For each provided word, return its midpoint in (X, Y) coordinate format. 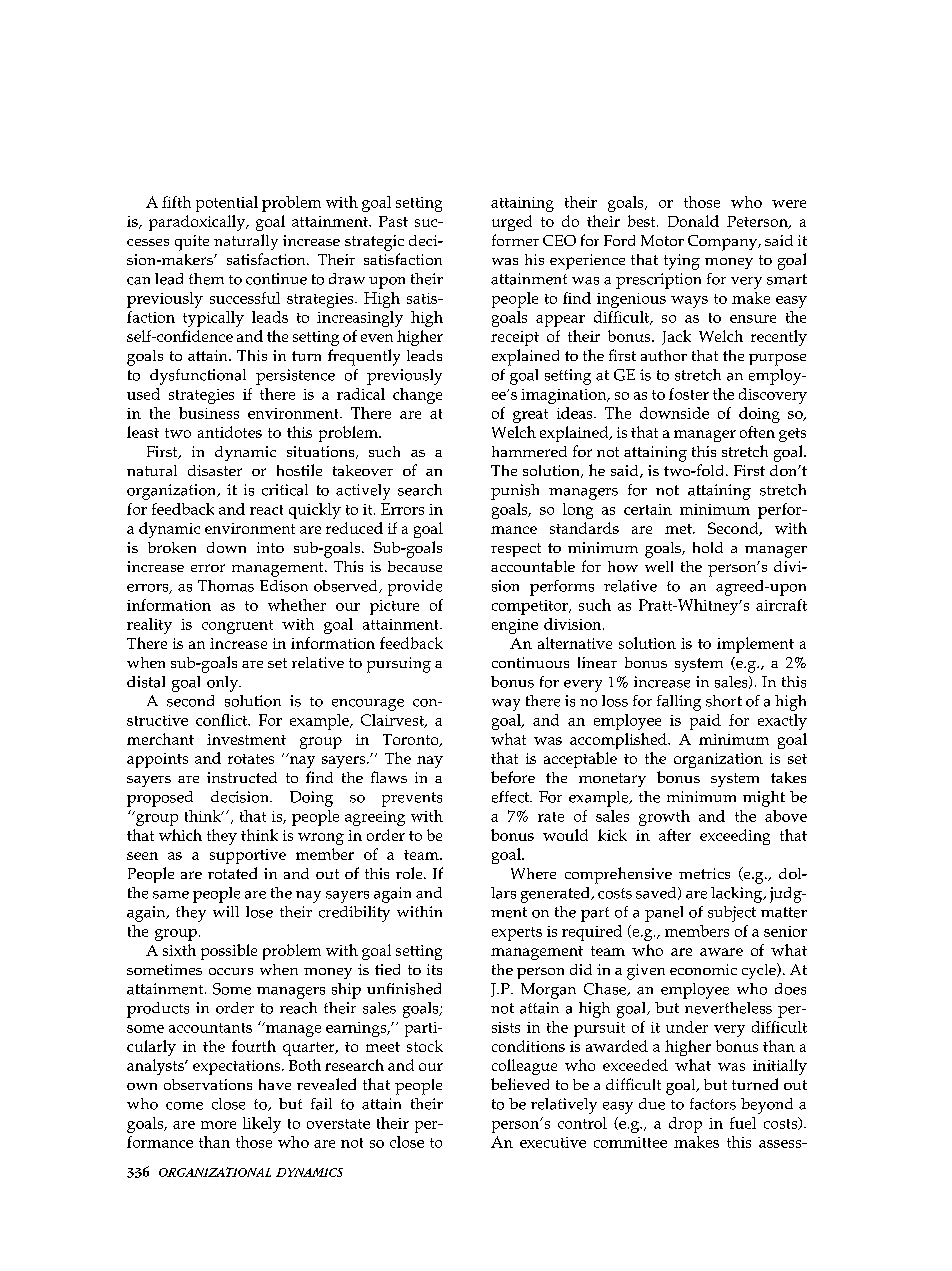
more (218, 1125)
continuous (530, 662)
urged (512, 223)
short (724, 701)
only (224, 684)
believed (520, 1084)
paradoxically (198, 223)
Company (724, 243)
